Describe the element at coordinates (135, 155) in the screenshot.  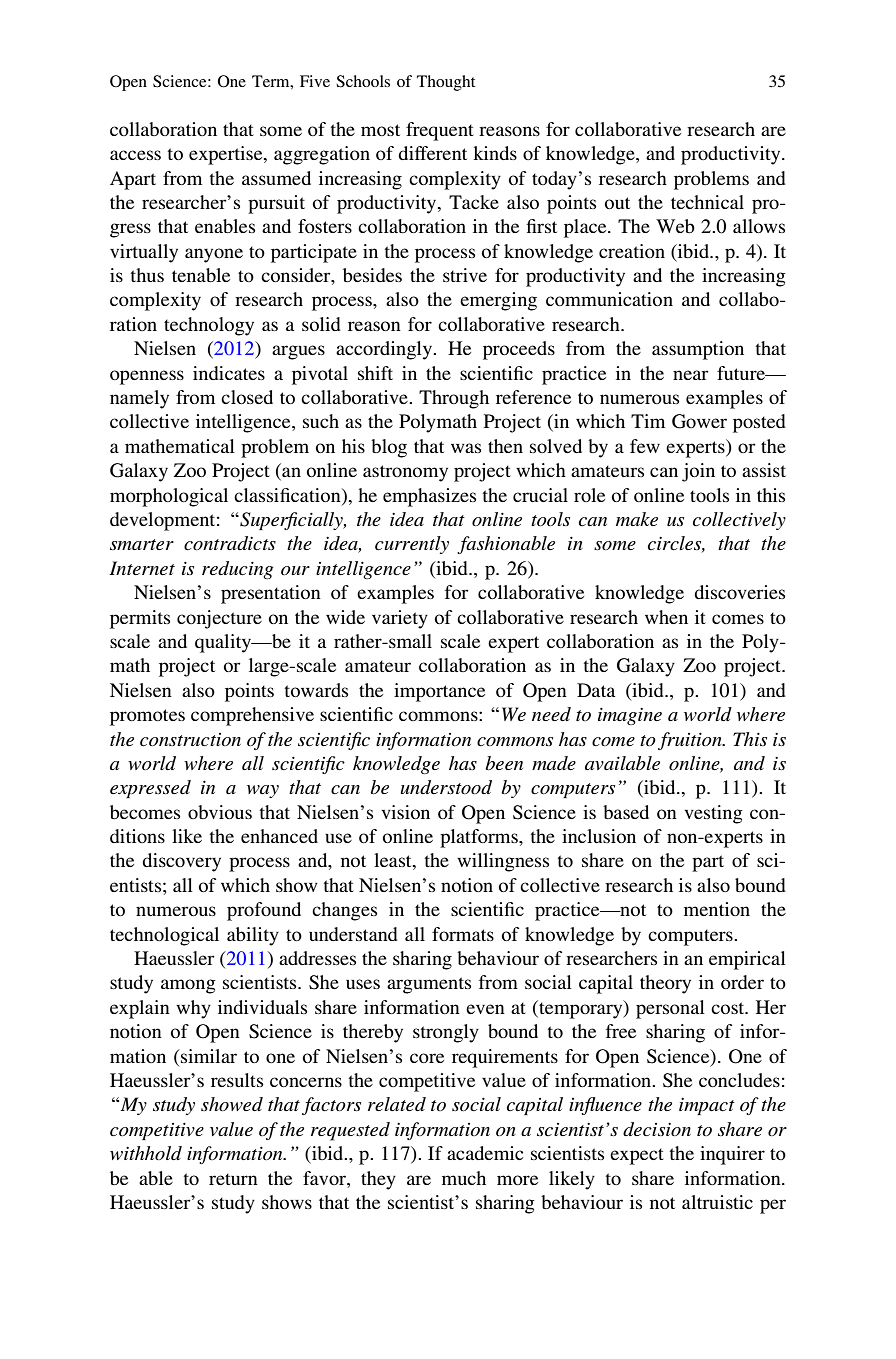
I see `access` at that location.
